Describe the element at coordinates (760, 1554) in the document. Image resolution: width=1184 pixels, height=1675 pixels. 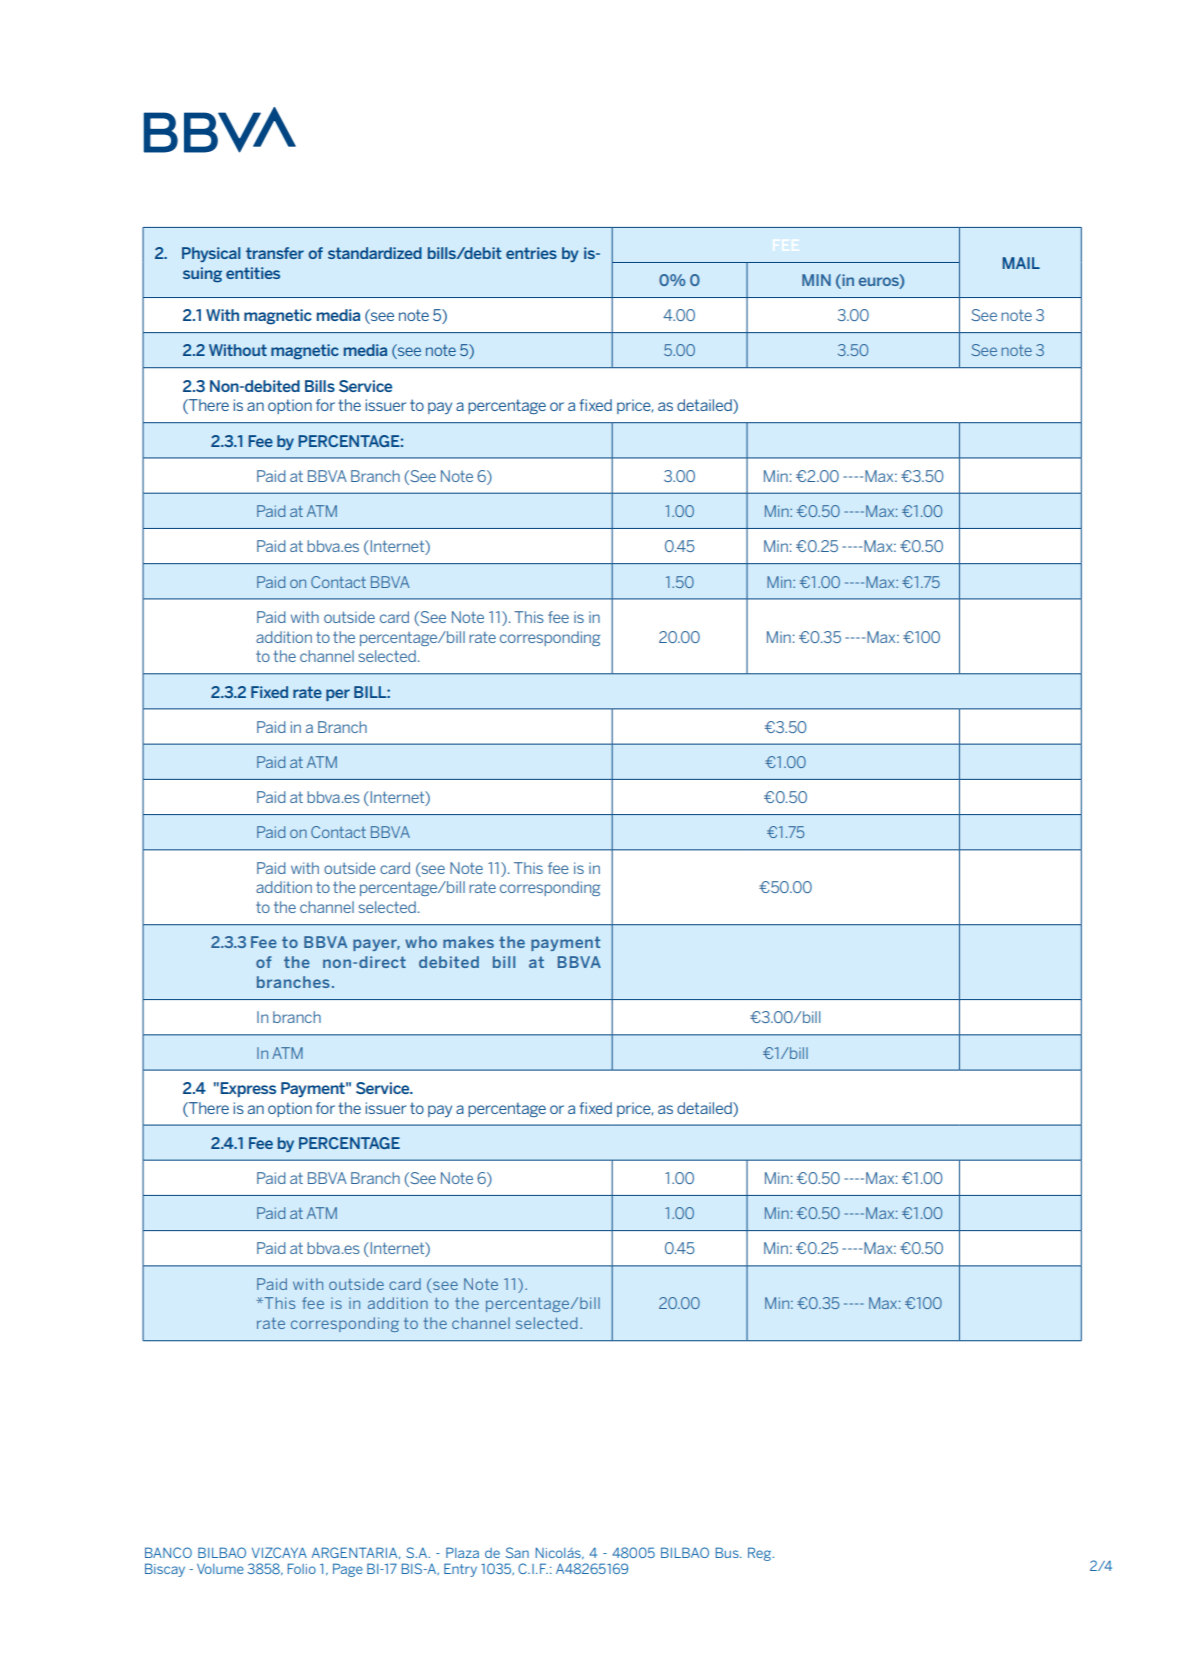
I see `Reg` at that location.
